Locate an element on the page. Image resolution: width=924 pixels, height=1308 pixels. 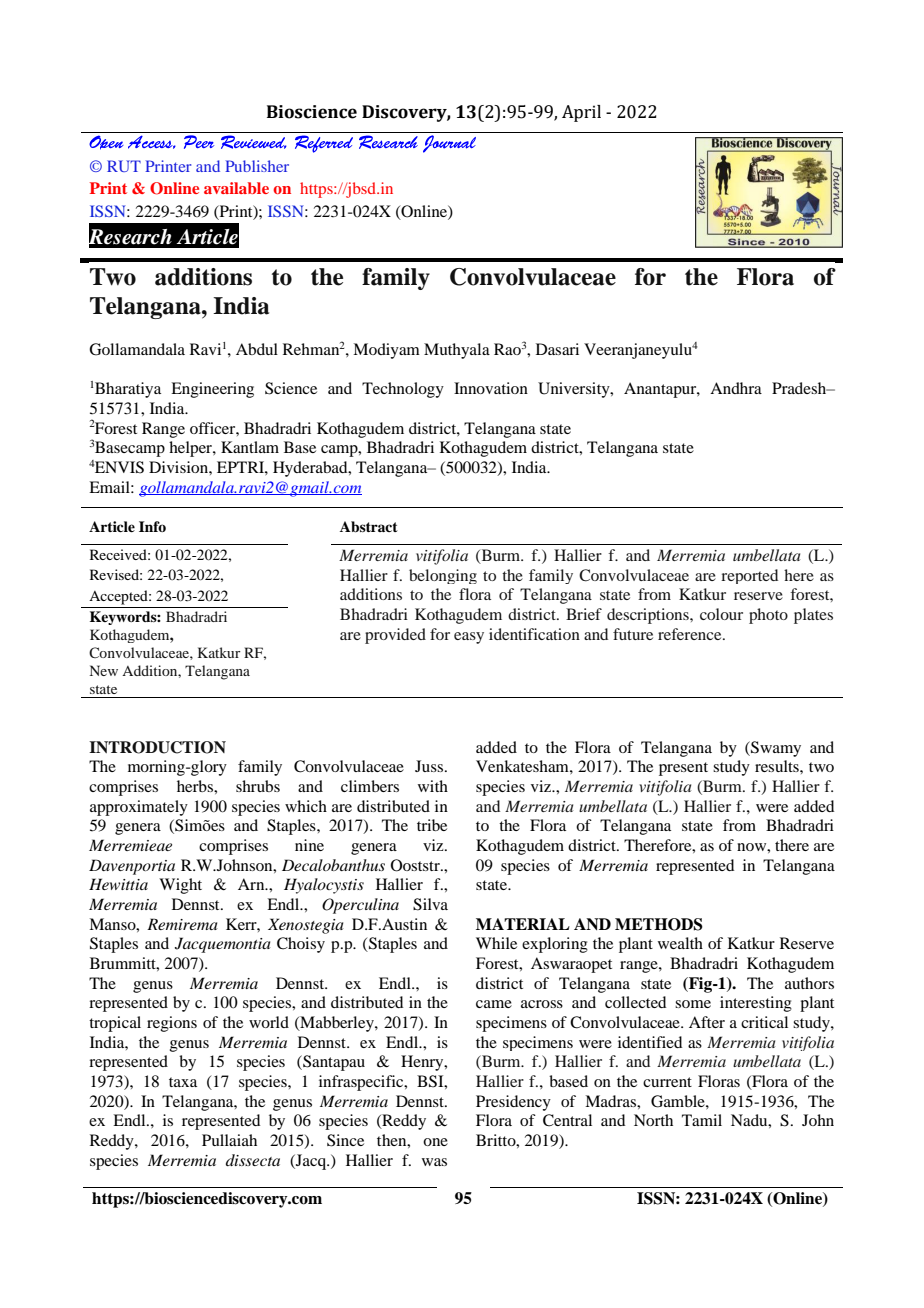
New is located at coordinates (104, 670).
